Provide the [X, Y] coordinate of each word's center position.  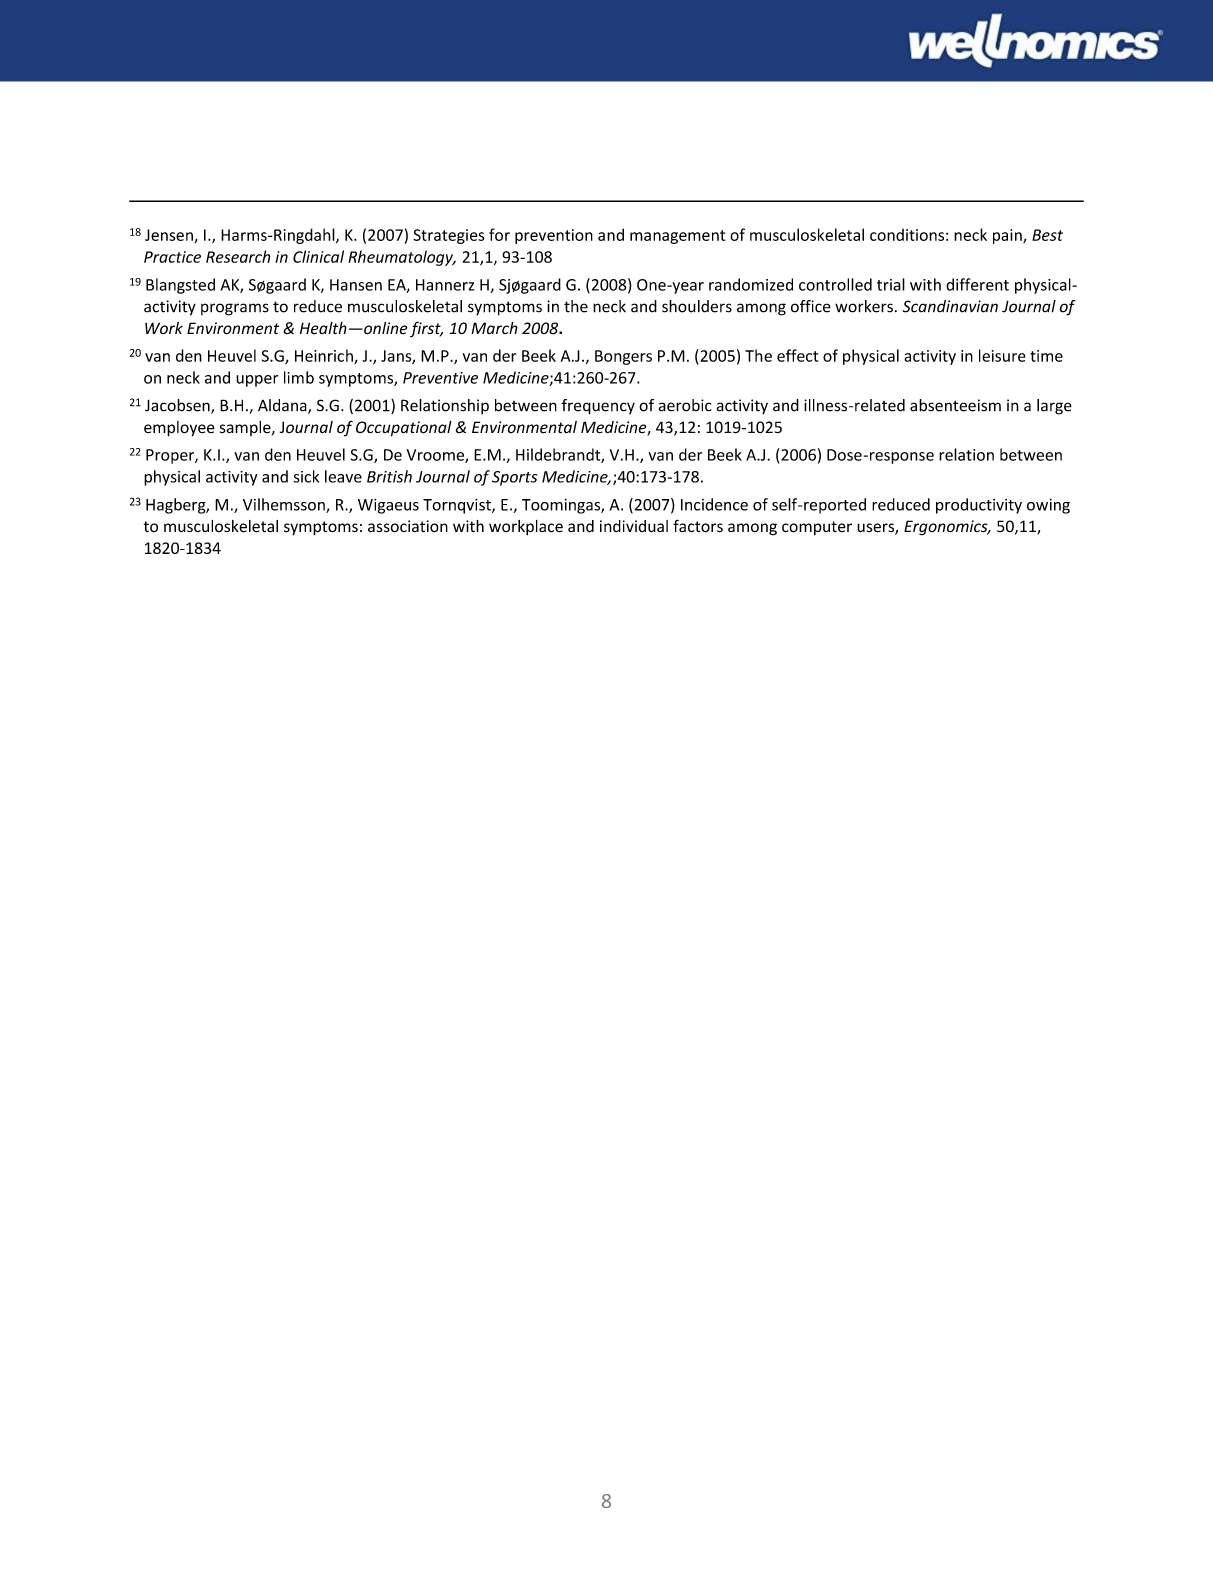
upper [257, 381]
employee [179, 429]
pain [1008, 236]
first [426, 329]
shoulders [697, 306]
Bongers [623, 357]
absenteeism [955, 405]
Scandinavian [950, 306]
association [408, 526]
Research [238, 256]
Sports [514, 478]
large [1054, 407]
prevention [554, 236]
